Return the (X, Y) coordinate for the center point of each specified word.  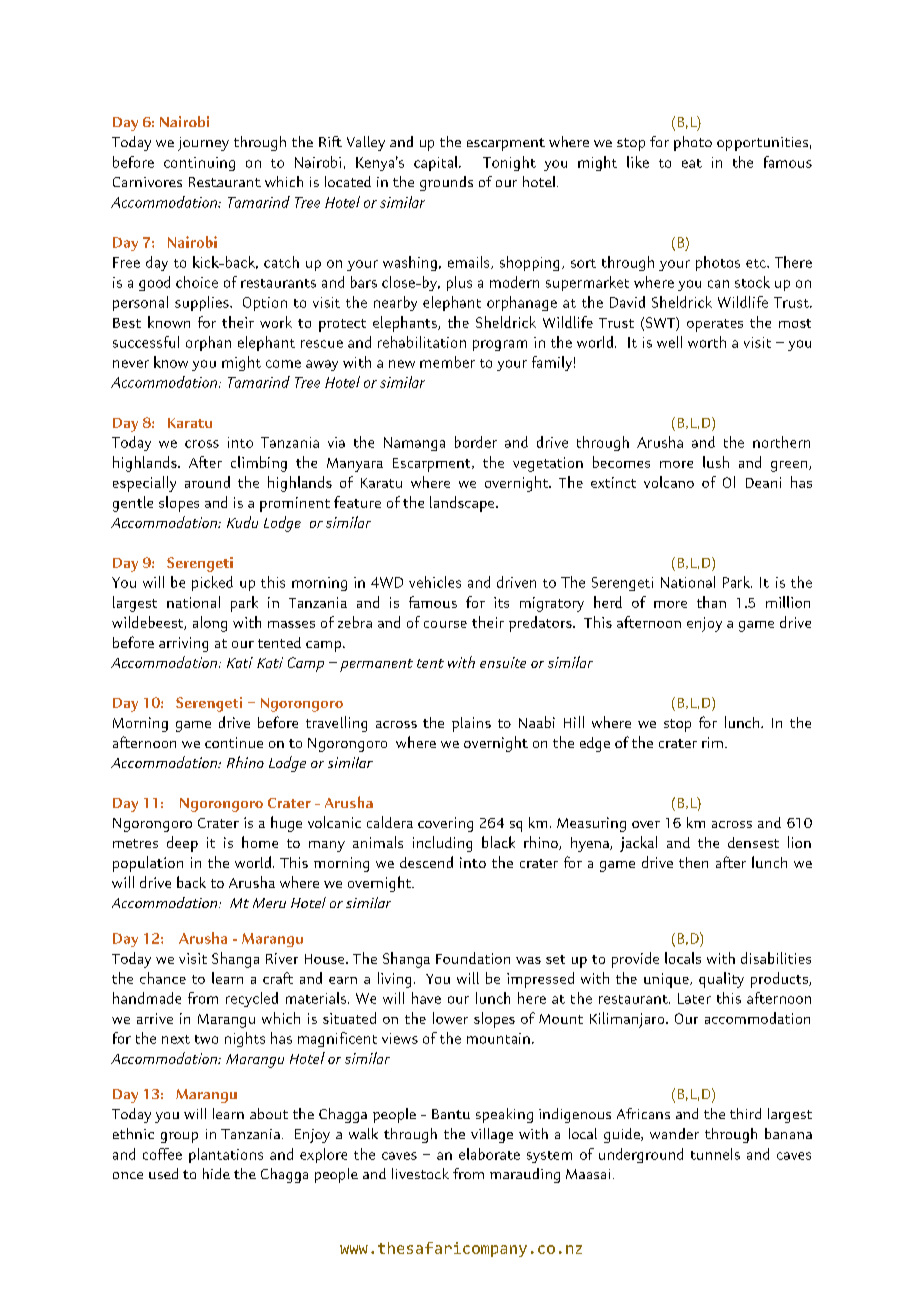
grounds (446, 183)
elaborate (489, 1154)
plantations (226, 1155)
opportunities (762, 144)
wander (674, 1133)
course (445, 624)
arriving (183, 644)
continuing (199, 164)
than (711, 602)
